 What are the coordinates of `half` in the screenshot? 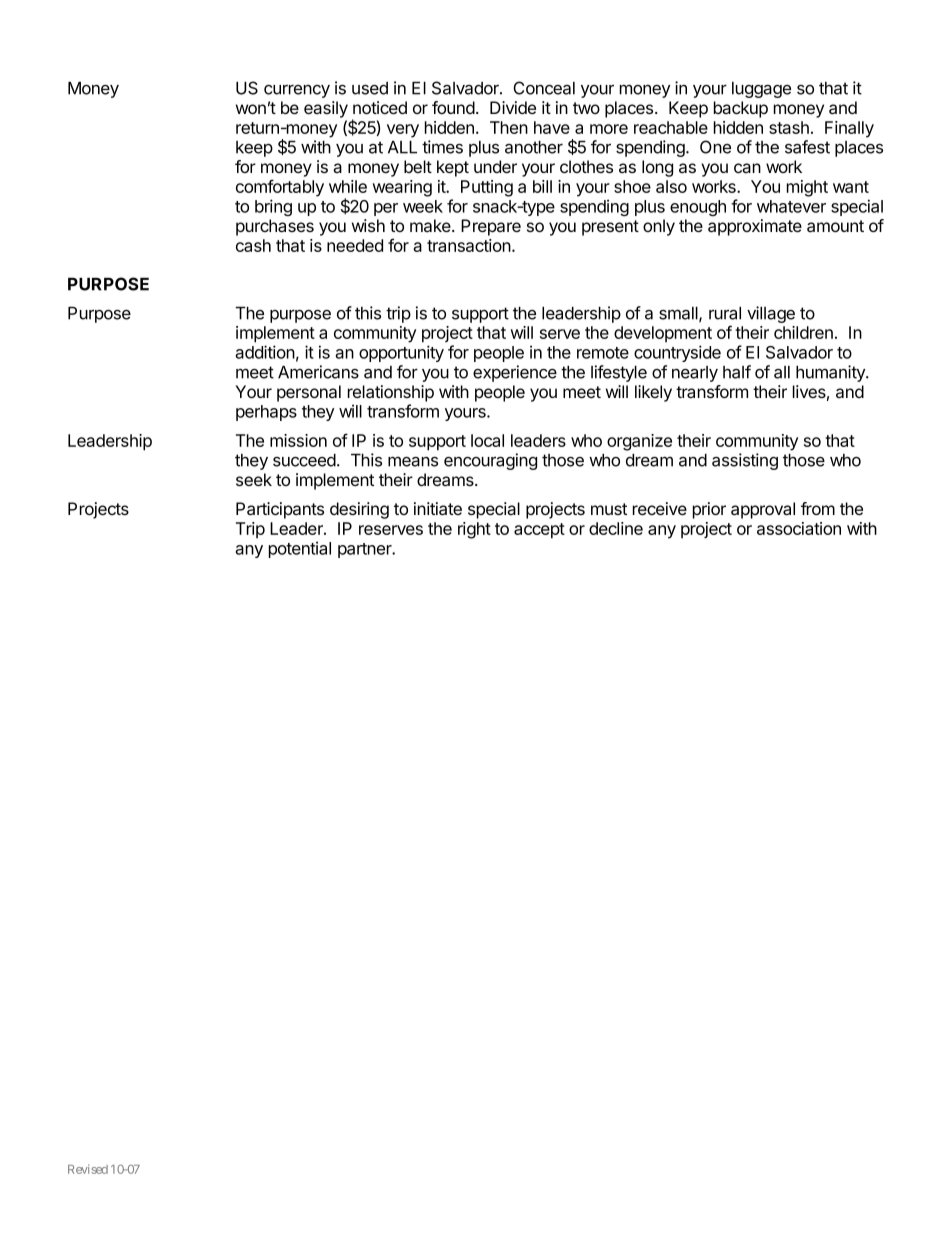 It's located at (737, 372).
